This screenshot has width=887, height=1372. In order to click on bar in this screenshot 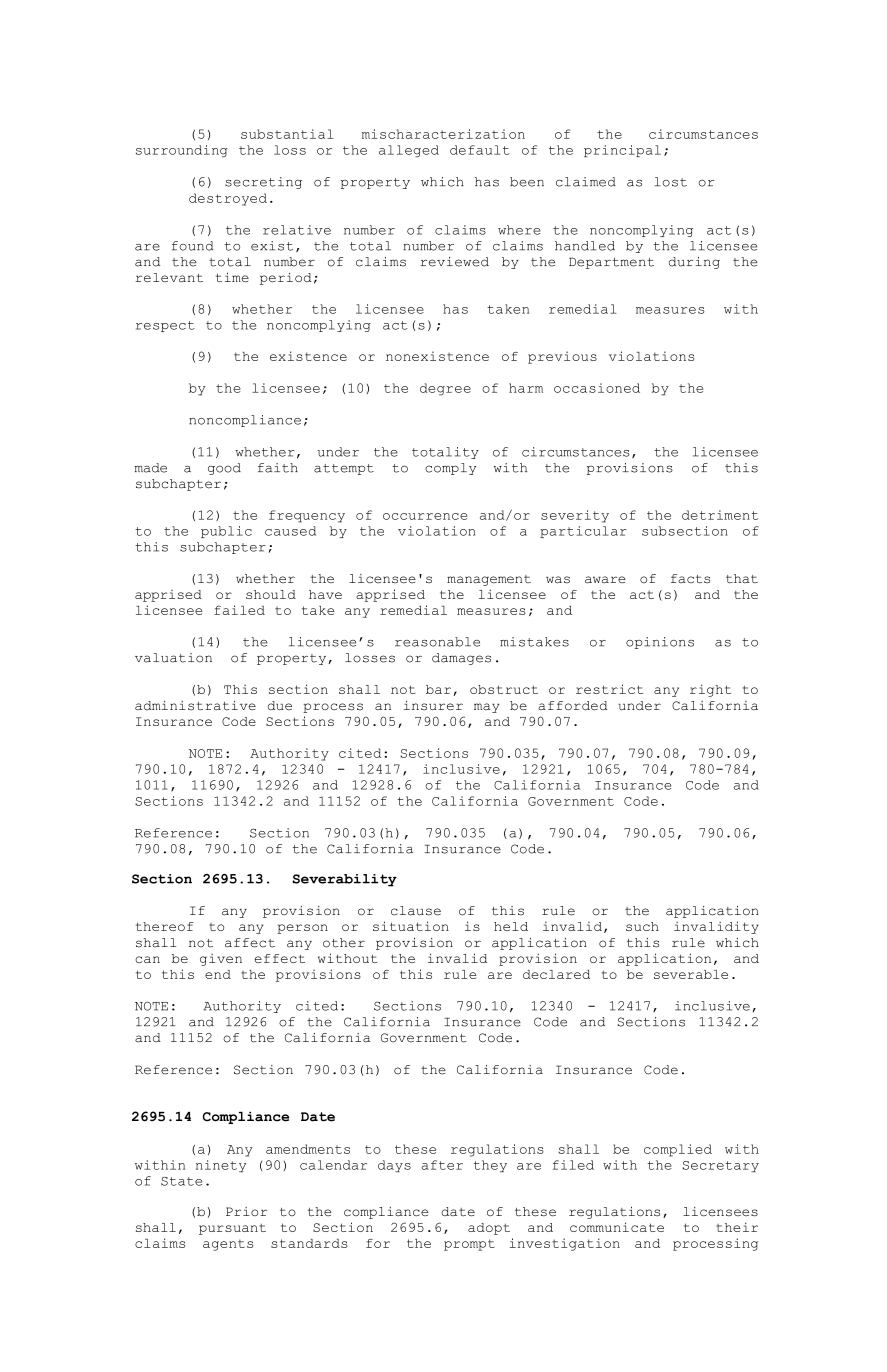, I will do `click(438, 689)`.
